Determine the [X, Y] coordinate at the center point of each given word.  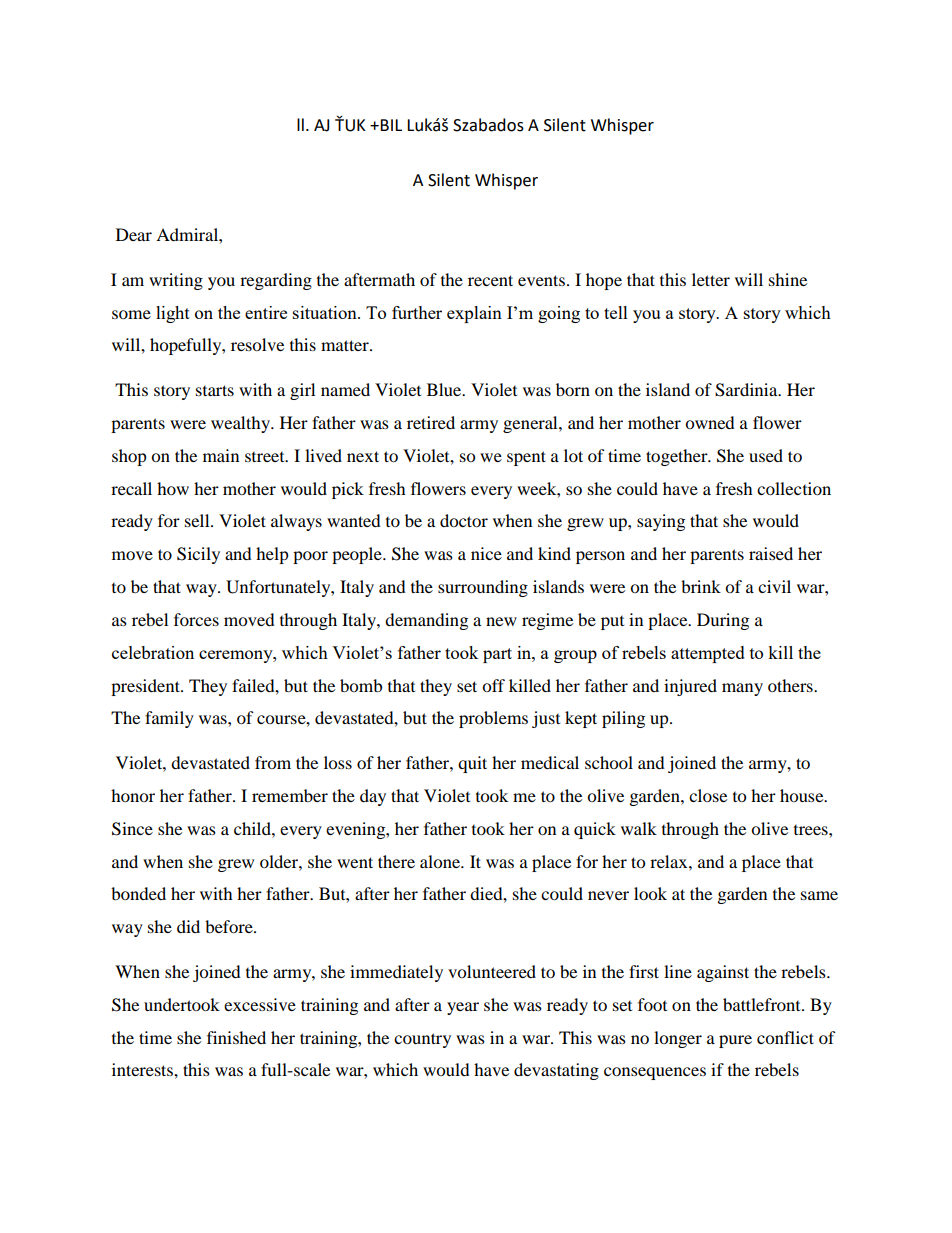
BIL [391, 125]
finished [236, 1037]
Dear [134, 234]
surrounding [483, 588]
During [723, 621]
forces [196, 619]
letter [711, 279]
